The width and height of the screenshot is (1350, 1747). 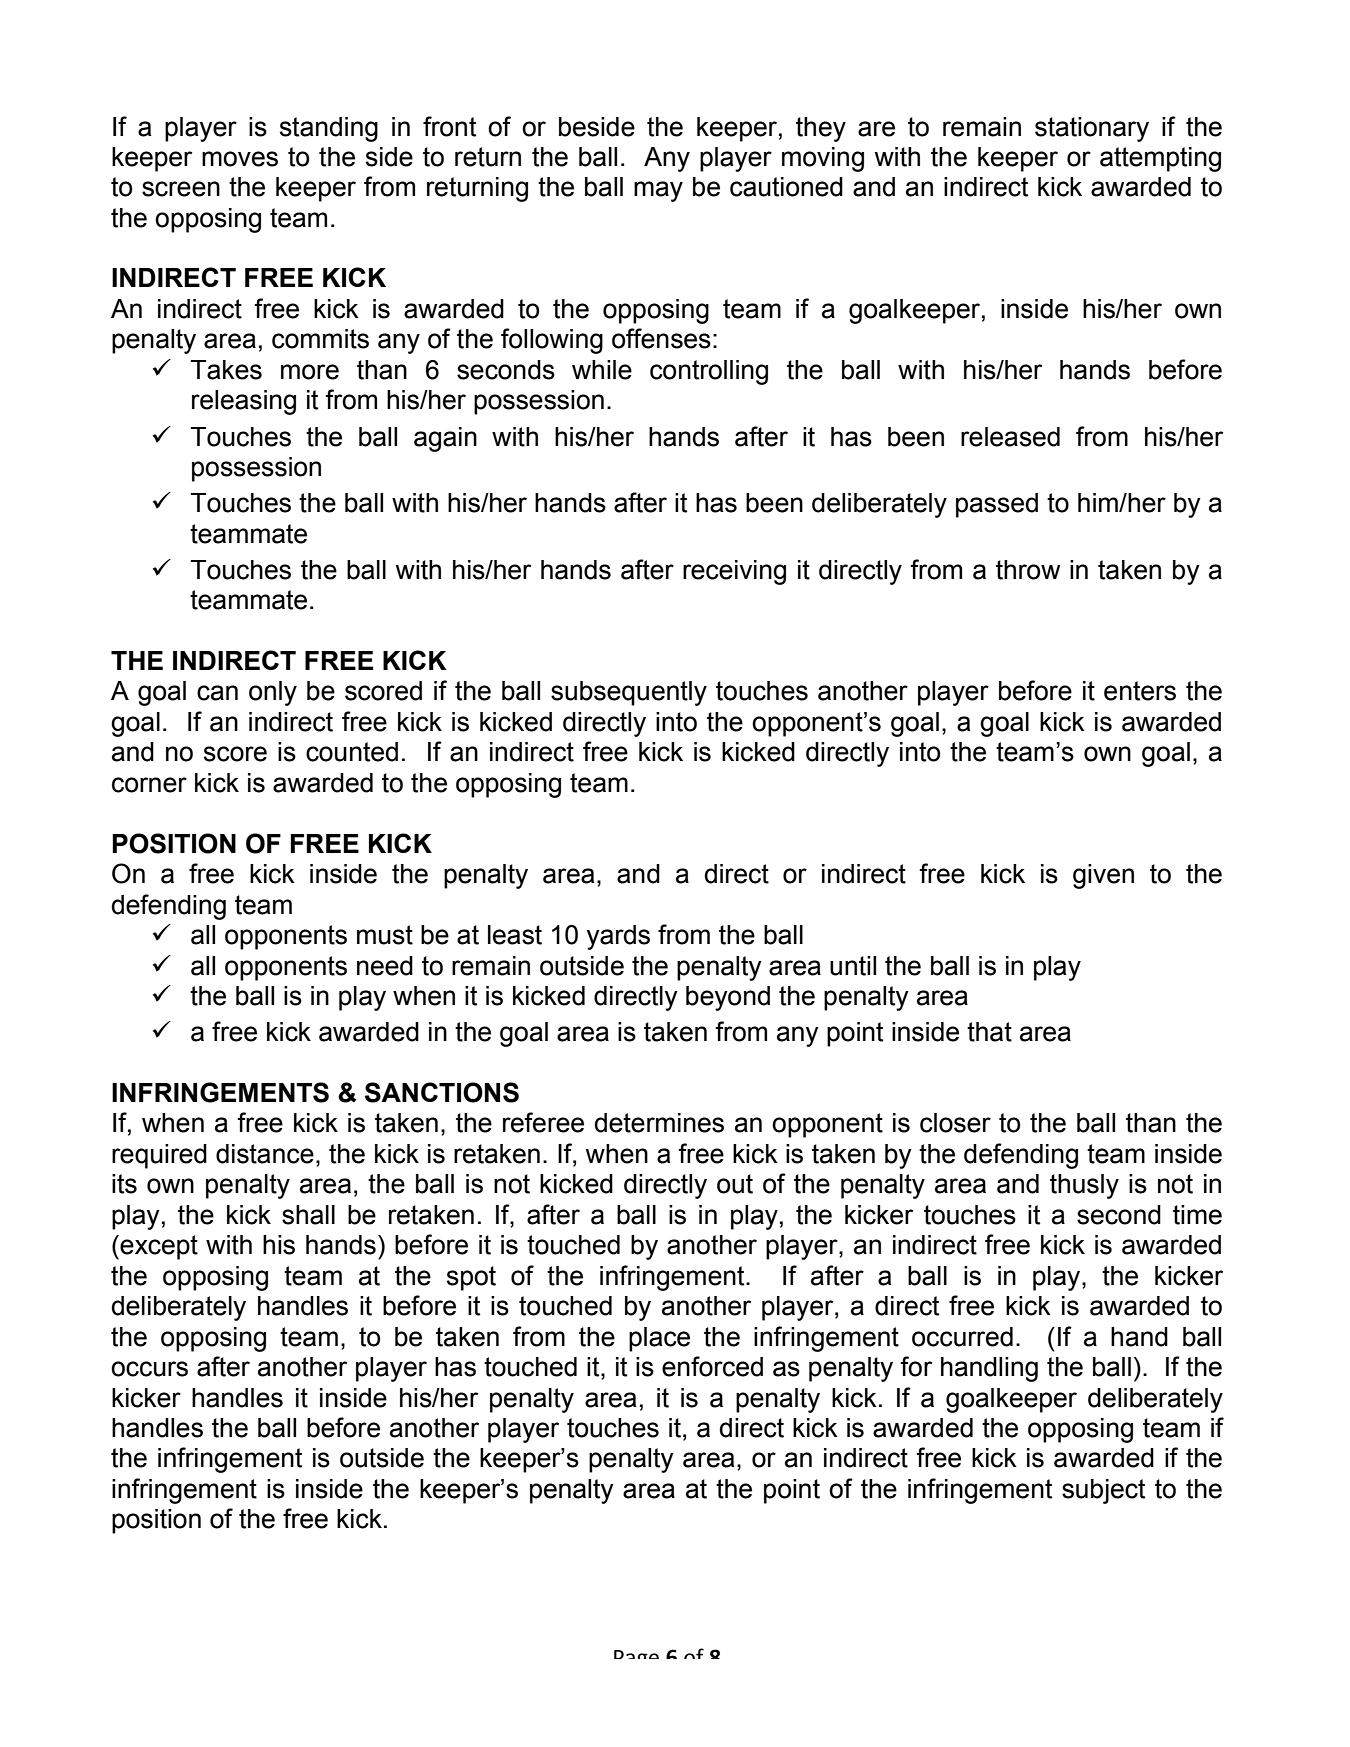 What do you see at coordinates (273, 693) in the screenshot?
I see `only` at bounding box center [273, 693].
